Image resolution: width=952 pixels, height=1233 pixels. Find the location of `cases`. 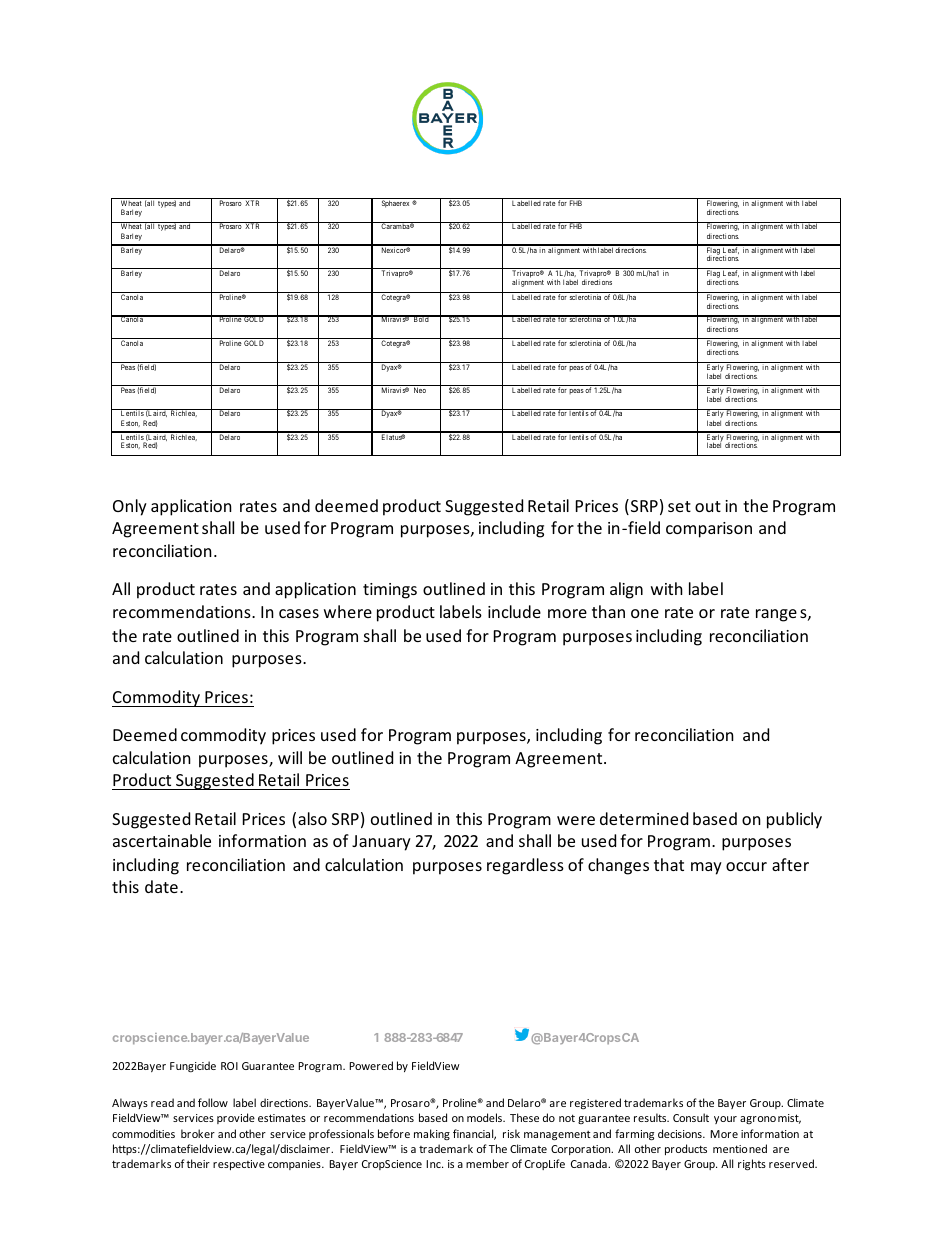

cases is located at coordinates (299, 613).
